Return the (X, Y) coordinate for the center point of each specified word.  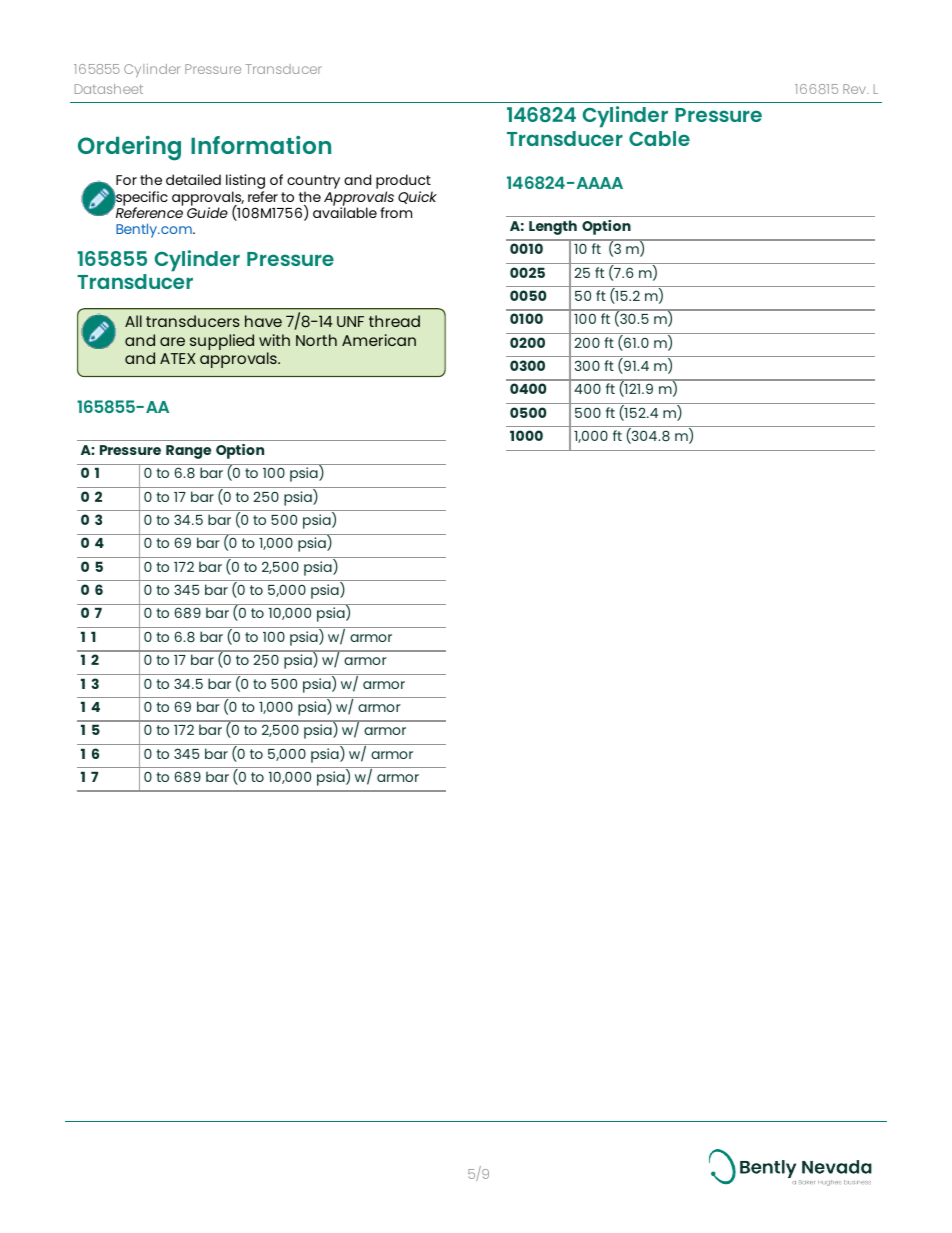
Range (188, 452)
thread (394, 321)
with (274, 340)
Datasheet (109, 89)
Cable (659, 138)
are (172, 341)
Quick (417, 197)
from (396, 212)
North (316, 340)
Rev (856, 89)
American (379, 340)
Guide (207, 211)
